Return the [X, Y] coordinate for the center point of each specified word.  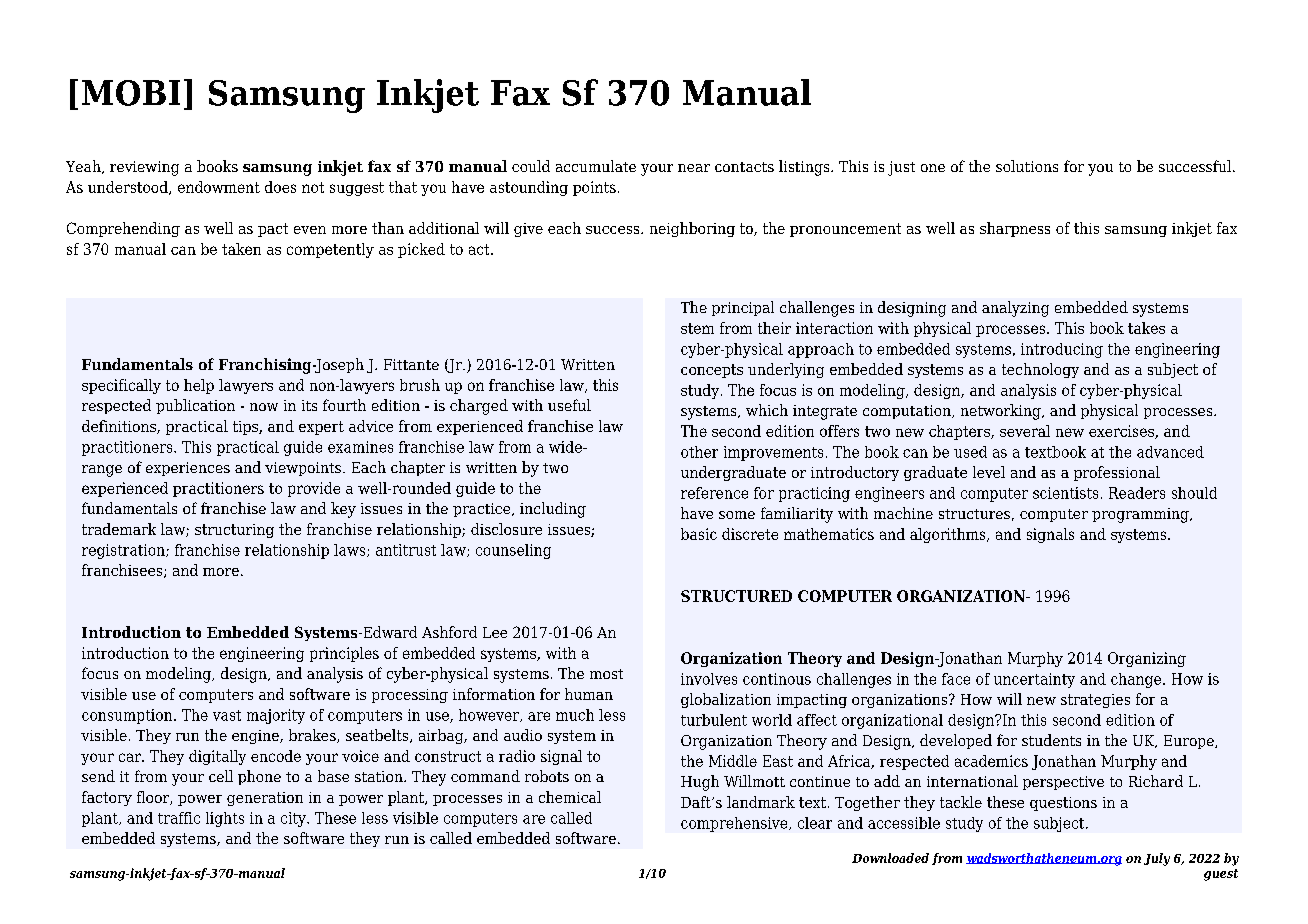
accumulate [596, 166]
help [199, 386]
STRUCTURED [736, 596]
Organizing [1147, 659]
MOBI [131, 93]
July [1157, 859]
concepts [712, 371]
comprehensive [735, 824]
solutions [1027, 166]
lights [225, 819]
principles [344, 654]
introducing [1062, 350]
